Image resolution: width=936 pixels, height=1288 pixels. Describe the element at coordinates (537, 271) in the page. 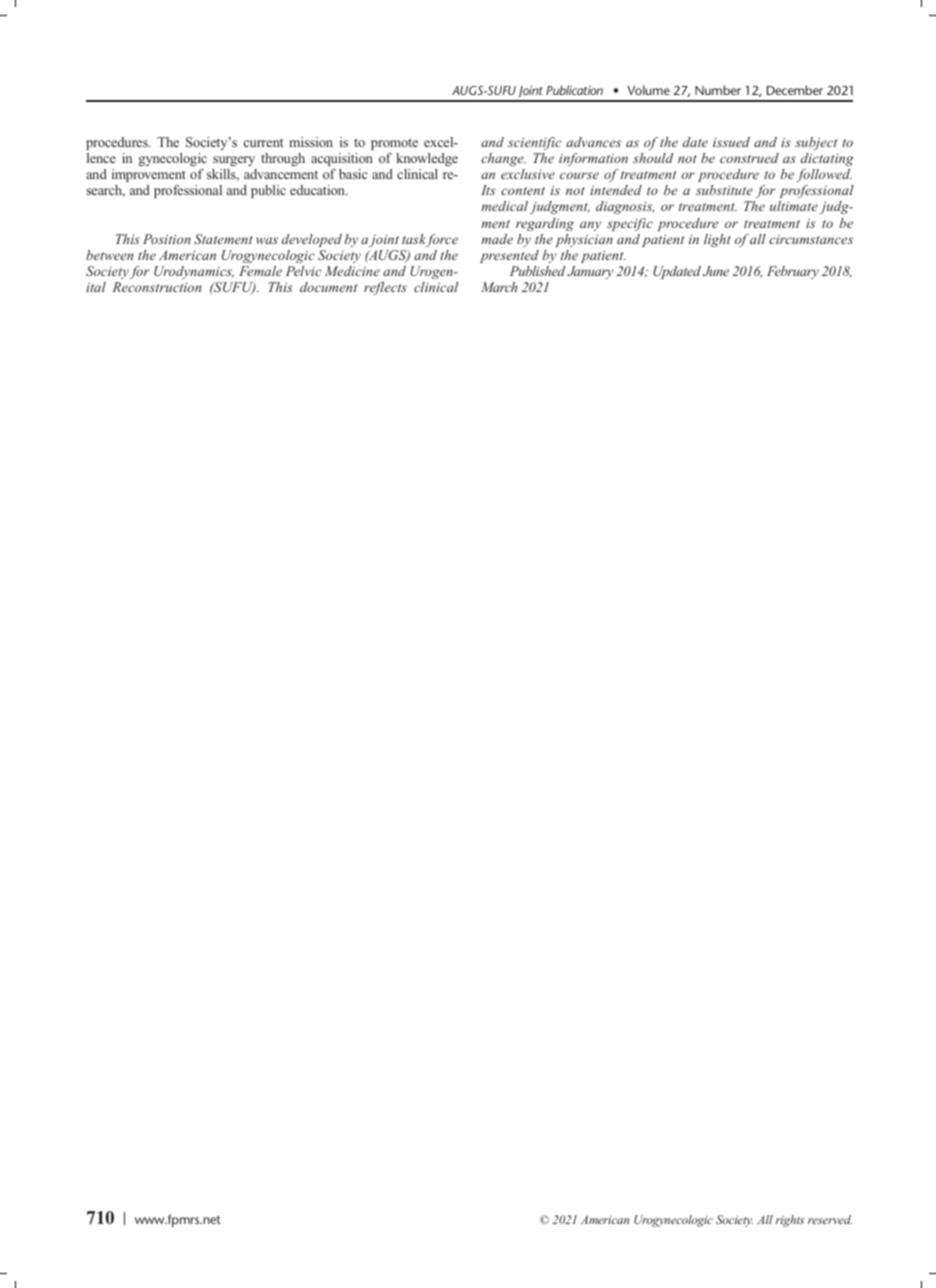

I see `Published` at that location.
